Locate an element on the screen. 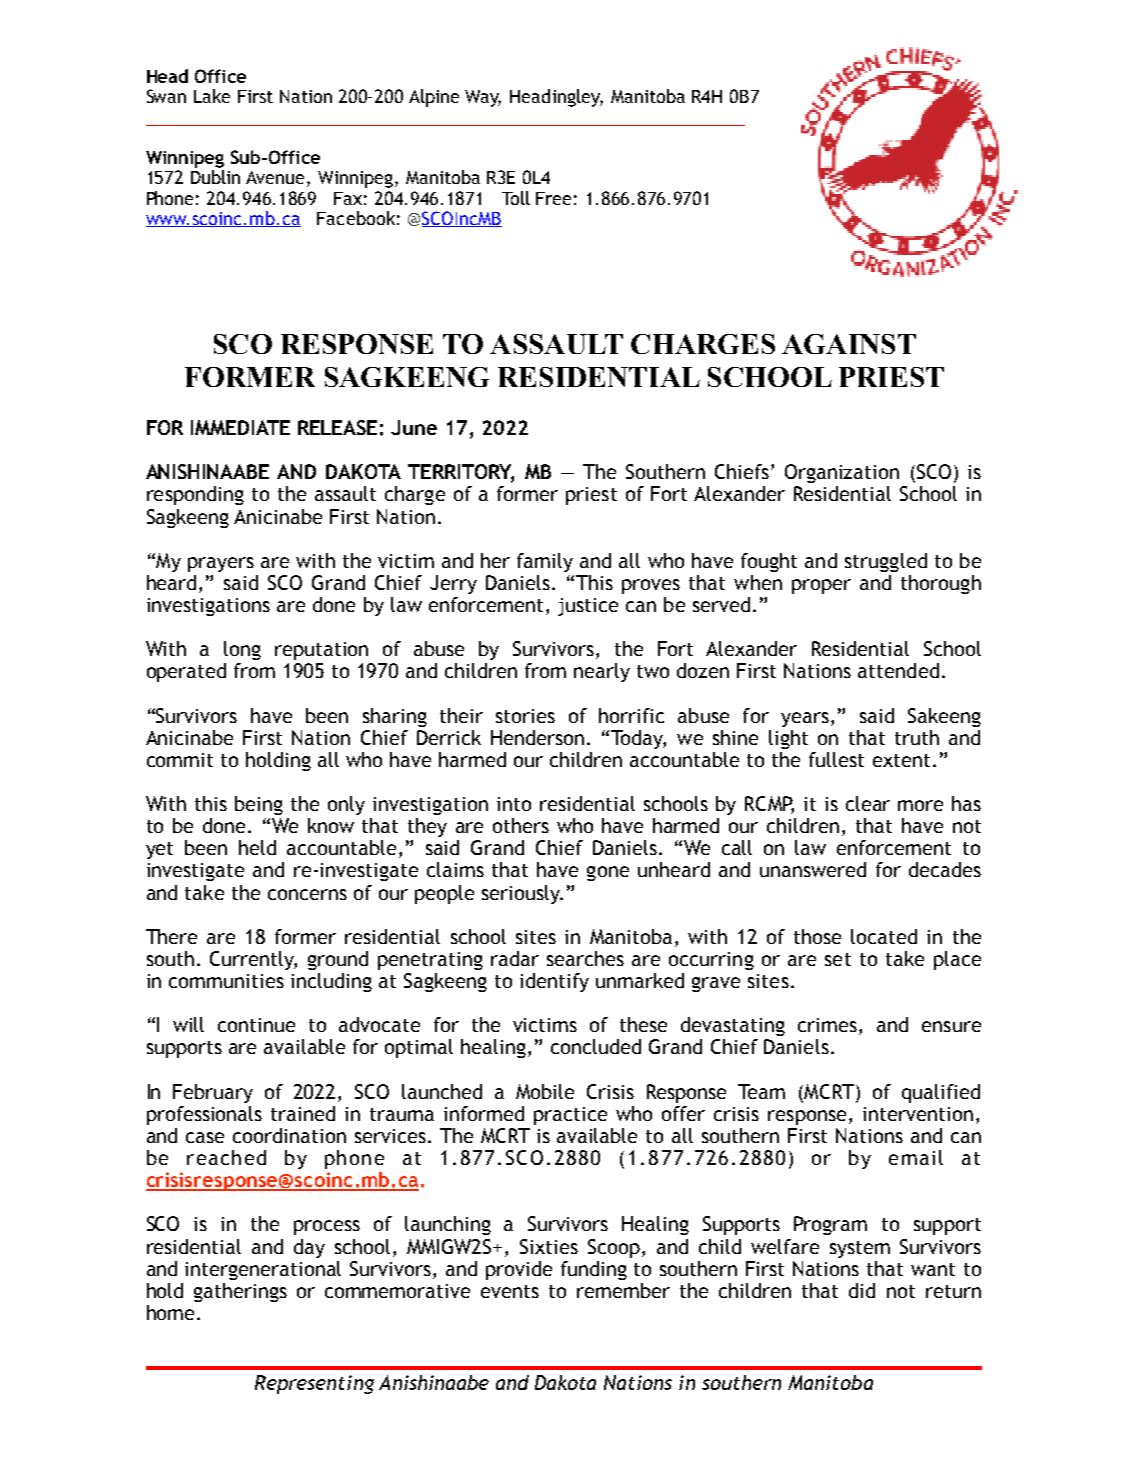  June is located at coordinates (414, 427).
